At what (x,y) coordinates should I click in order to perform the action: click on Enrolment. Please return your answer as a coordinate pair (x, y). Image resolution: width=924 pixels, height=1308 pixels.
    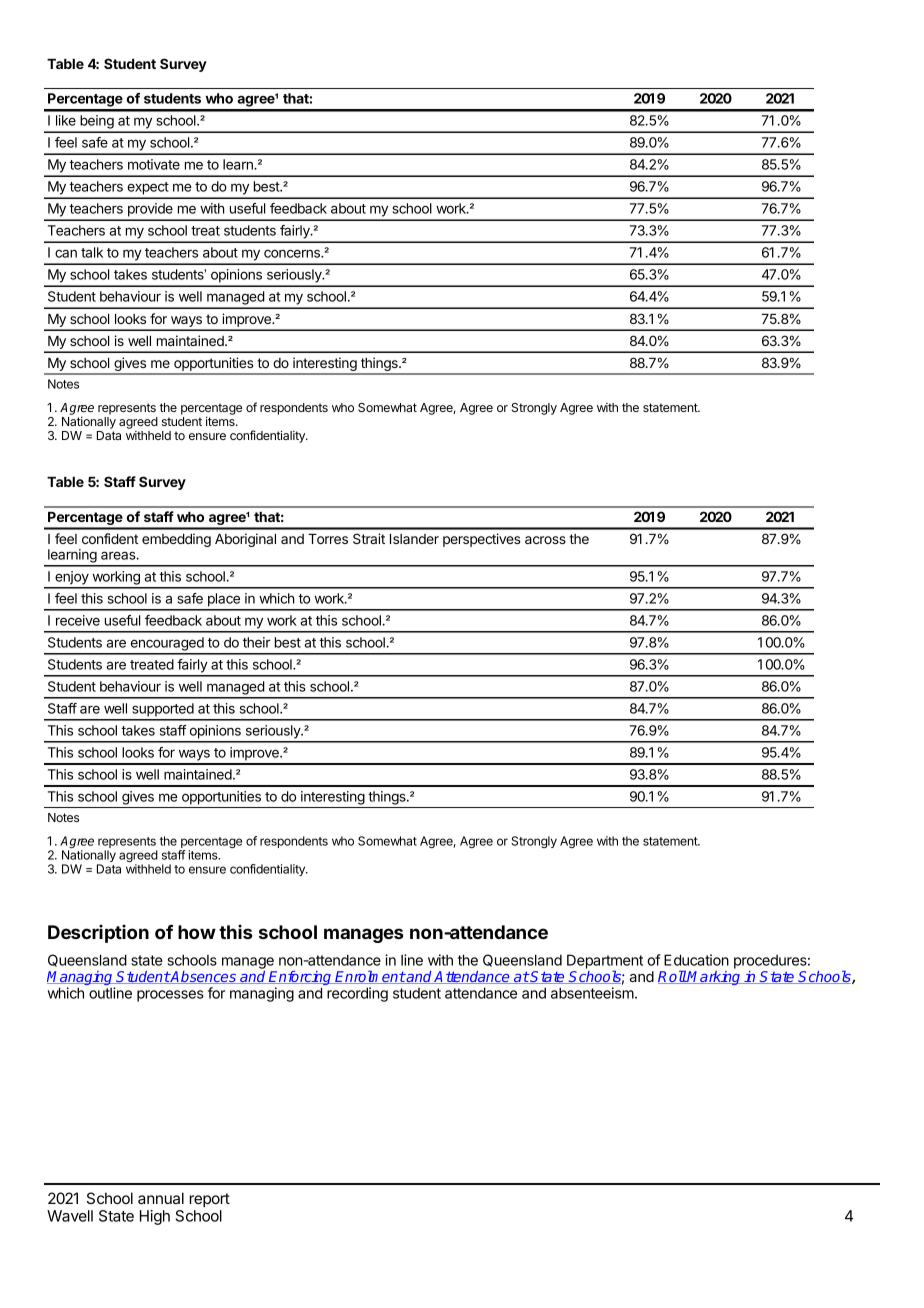
    Looking at the image, I should click on (370, 977).
